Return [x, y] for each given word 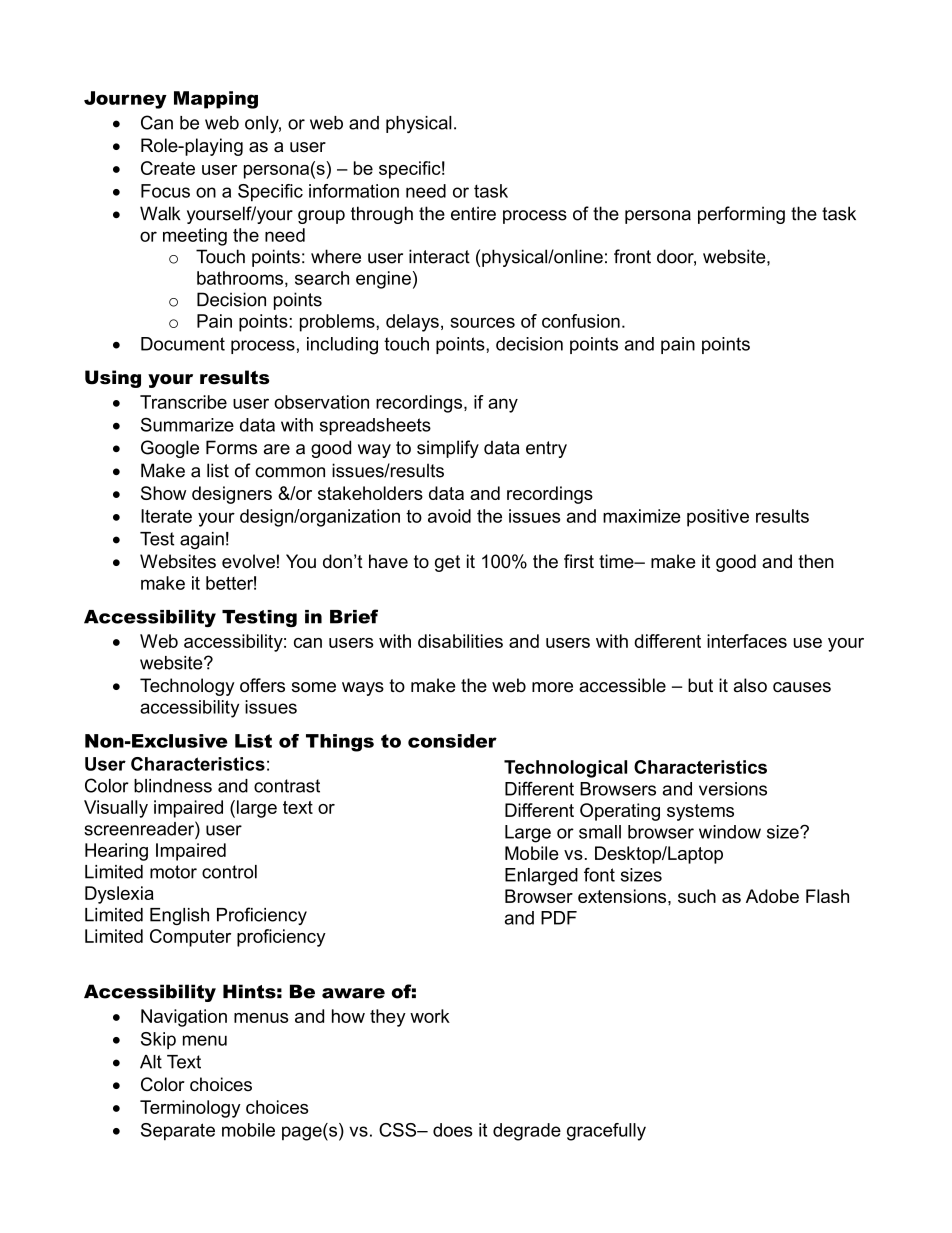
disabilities [460, 641]
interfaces [747, 641]
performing [741, 215]
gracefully [606, 1132]
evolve [248, 561]
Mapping [216, 100]
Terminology [190, 1109]
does [453, 1130]
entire [473, 213]
